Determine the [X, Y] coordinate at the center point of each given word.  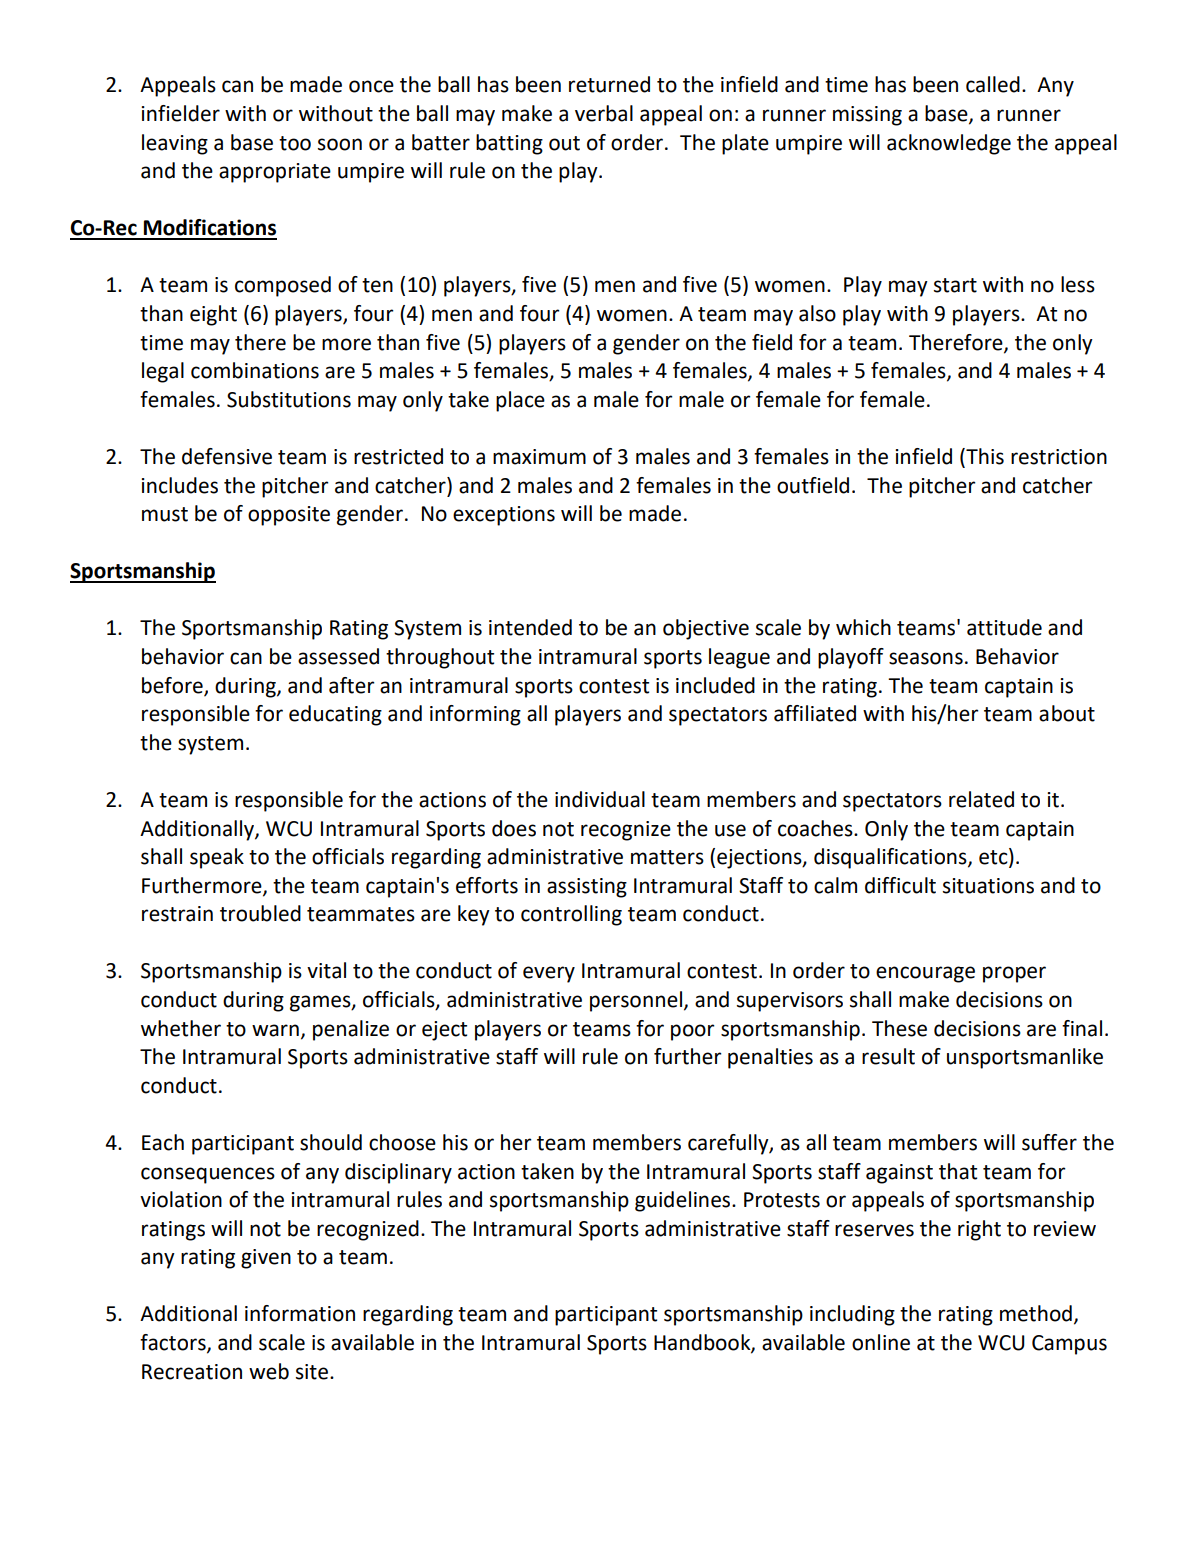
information [300, 1313]
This [984, 457]
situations [988, 886]
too [295, 143]
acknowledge [949, 144]
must [165, 514]
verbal [604, 113]
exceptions [504, 516]
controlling [571, 915]
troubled [260, 913]
